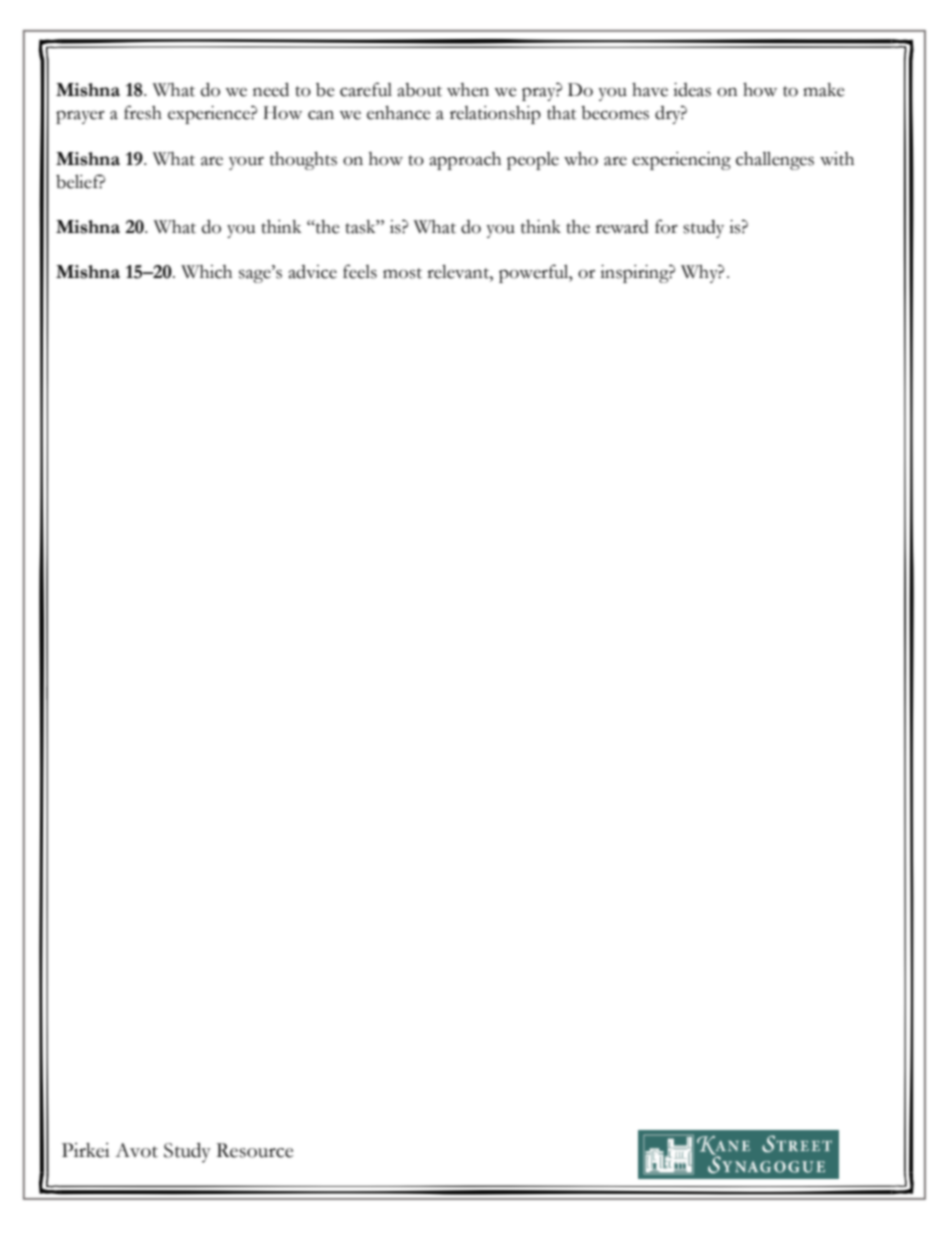 Image resolution: width=952 pixels, height=1233 pixels. What do you see at coordinates (402, 273) in the screenshot?
I see `most` at bounding box center [402, 273].
